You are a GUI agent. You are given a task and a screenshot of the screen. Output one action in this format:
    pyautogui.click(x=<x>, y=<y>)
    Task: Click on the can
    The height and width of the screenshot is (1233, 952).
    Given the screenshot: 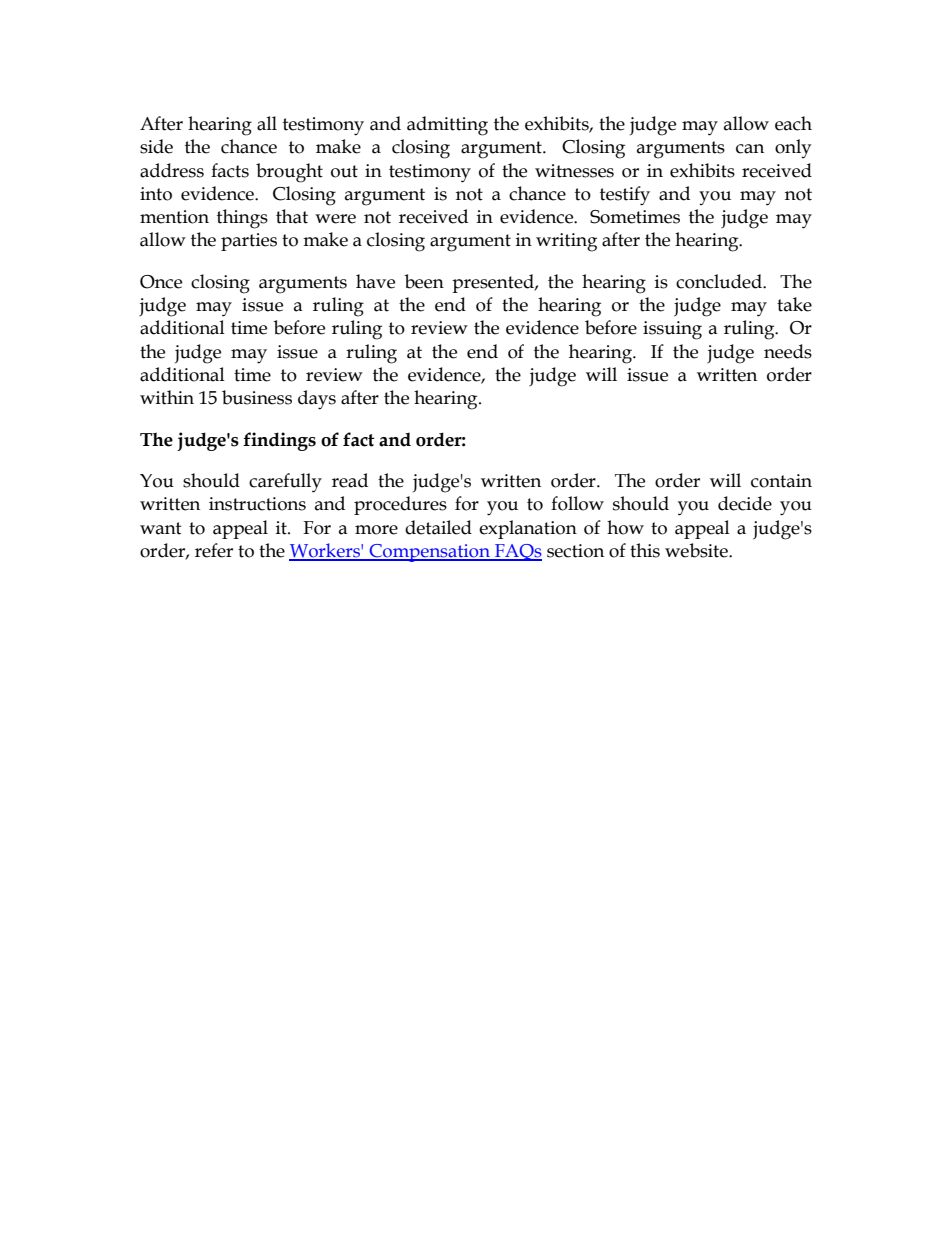 What is the action you would take?
    pyautogui.click(x=750, y=149)
